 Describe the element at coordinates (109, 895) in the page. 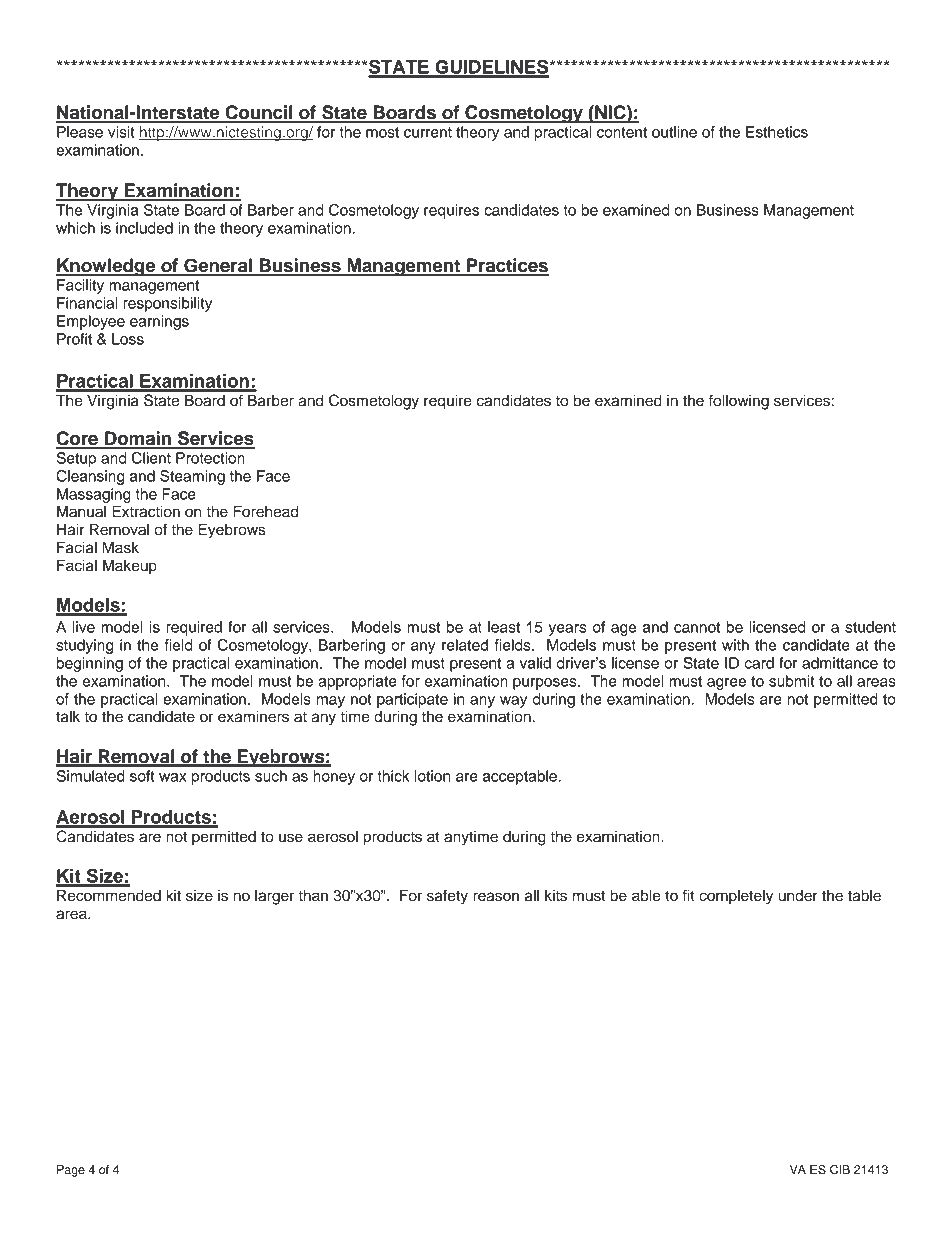

I see `Recommended` at that location.
